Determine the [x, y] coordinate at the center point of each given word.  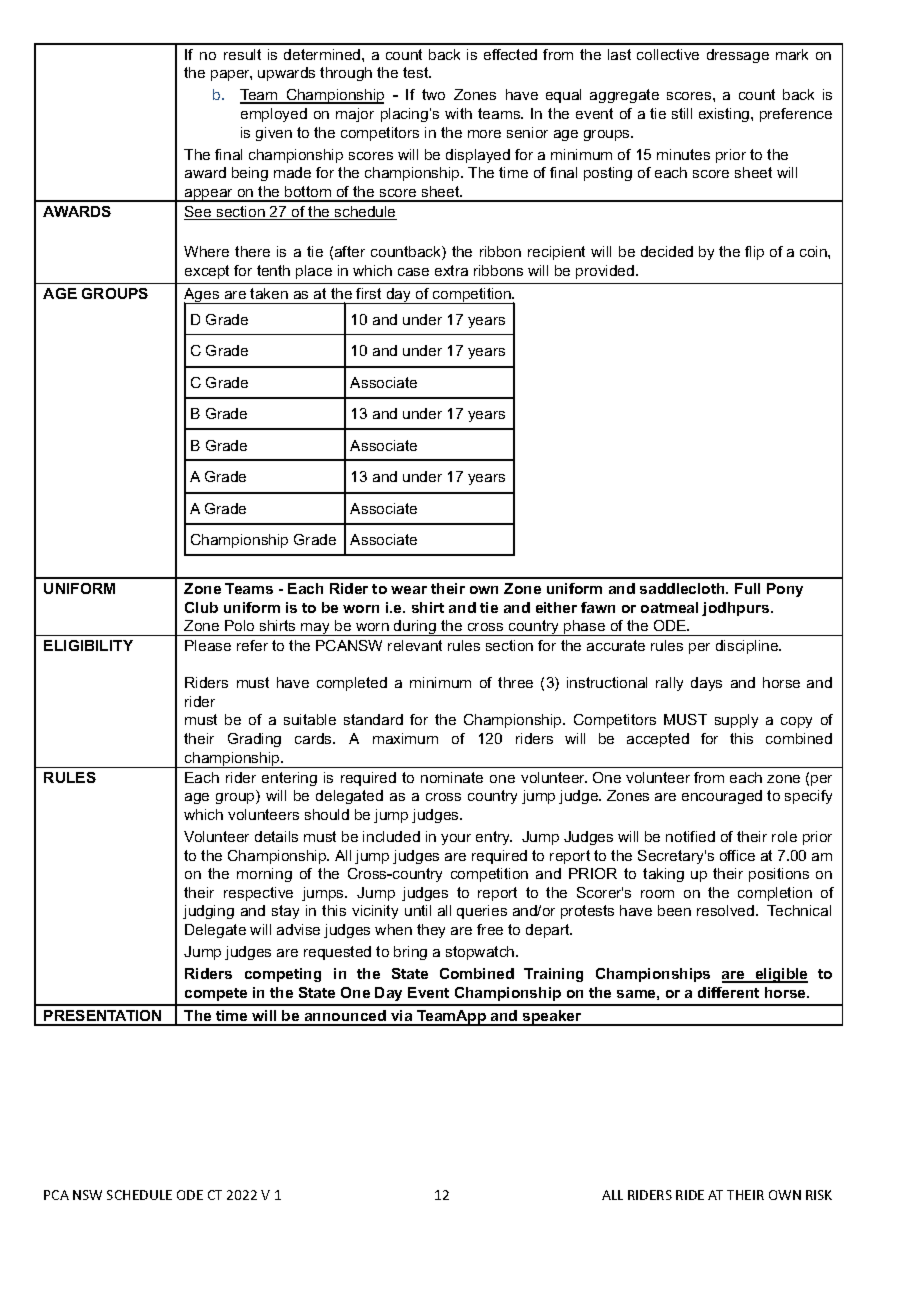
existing [725, 115]
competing [283, 975]
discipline [748, 647]
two [433, 94]
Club [201, 607]
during [415, 628]
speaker [552, 1018]
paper [231, 75]
